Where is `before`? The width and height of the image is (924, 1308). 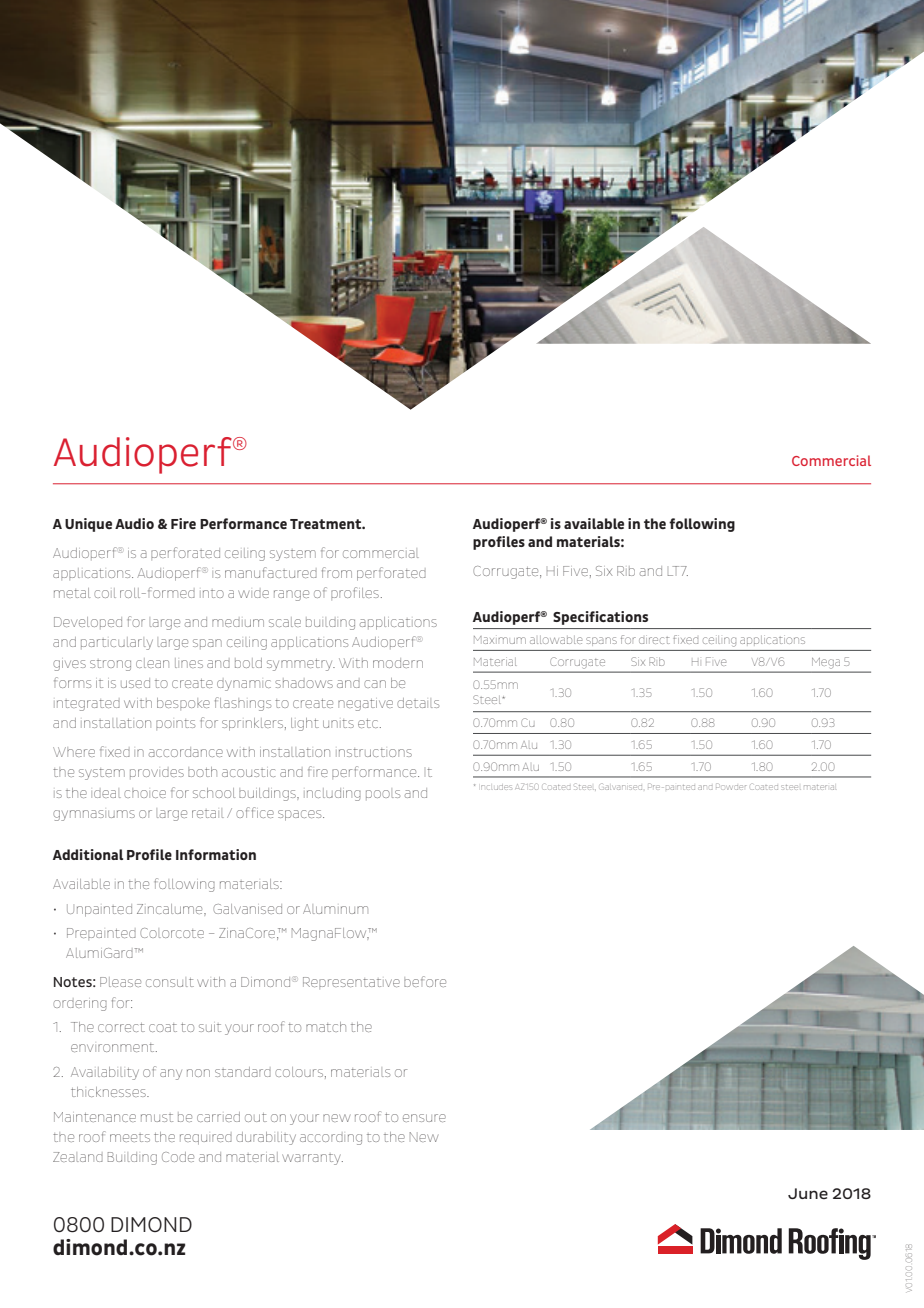 before is located at coordinates (425, 981).
